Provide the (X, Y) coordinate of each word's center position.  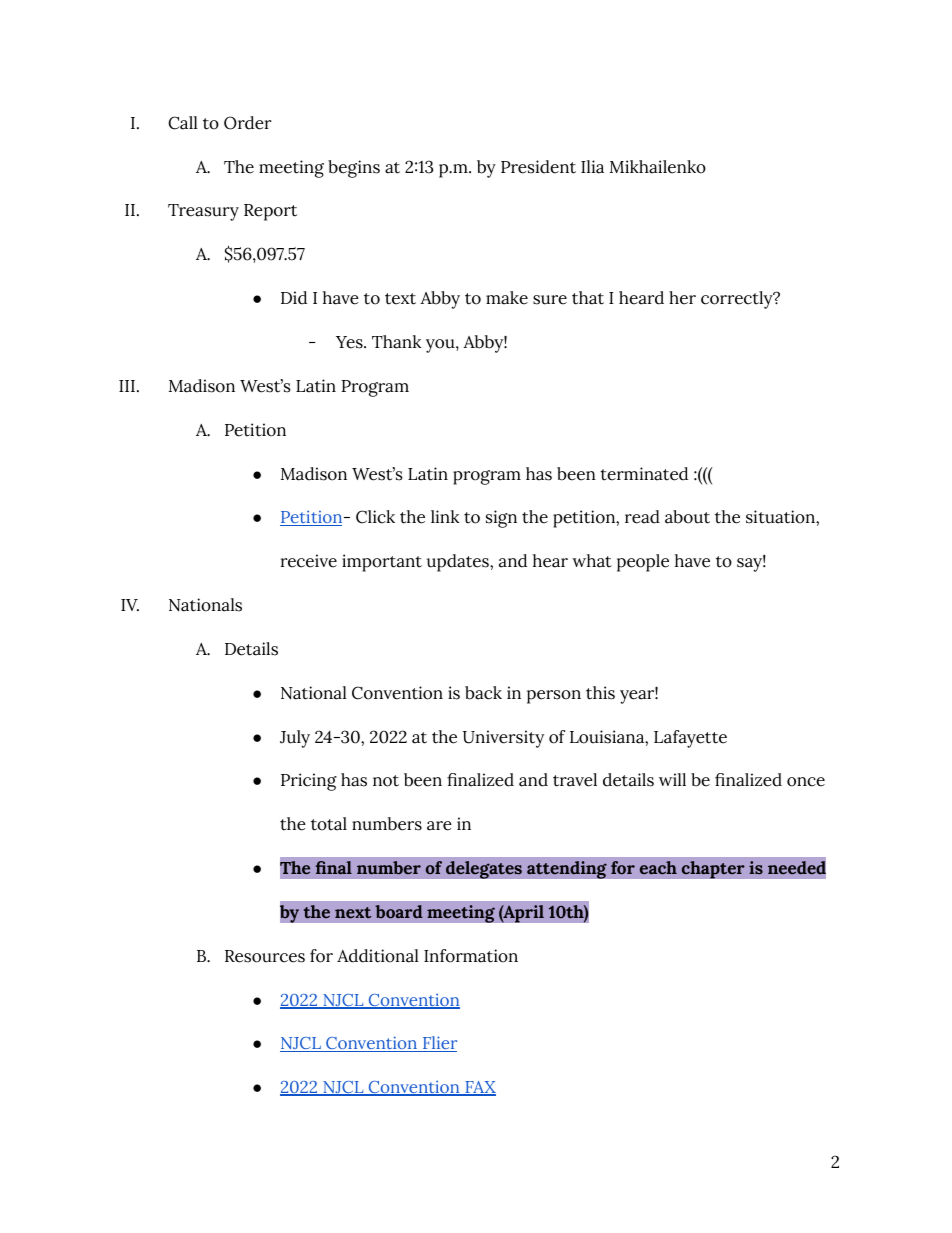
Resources (265, 956)
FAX (479, 1088)
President (538, 167)
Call (183, 123)
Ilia (592, 167)
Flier (439, 1044)
